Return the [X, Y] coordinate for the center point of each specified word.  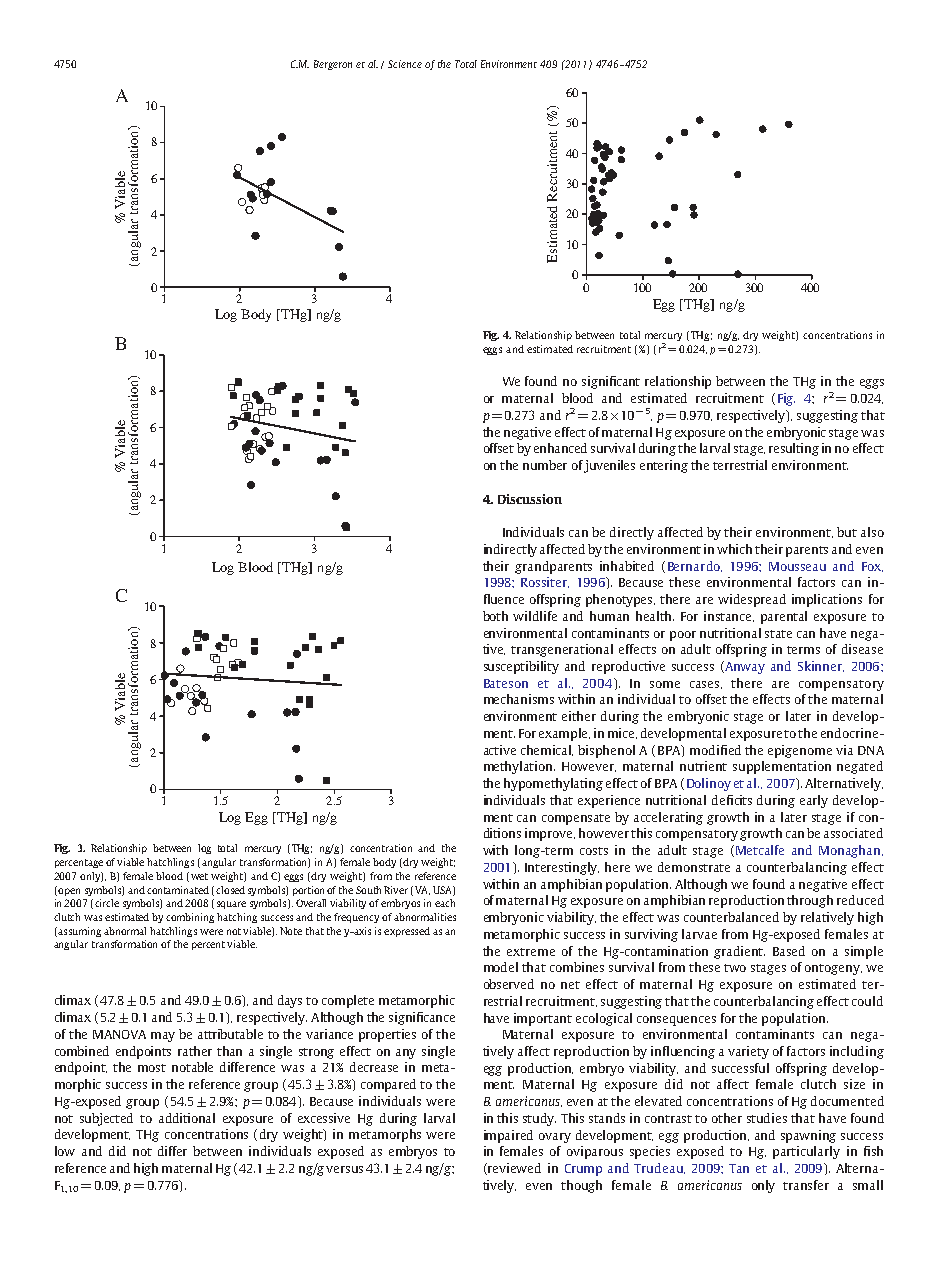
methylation [519, 767]
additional [187, 1118]
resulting [794, 449]
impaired [508, 1136]
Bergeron [333, 65]
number [545, 465]
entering [664, 466]
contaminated [178, 890]
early [814, 801]
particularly [806, 1152]
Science [405, 64]
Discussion [530, 499]
